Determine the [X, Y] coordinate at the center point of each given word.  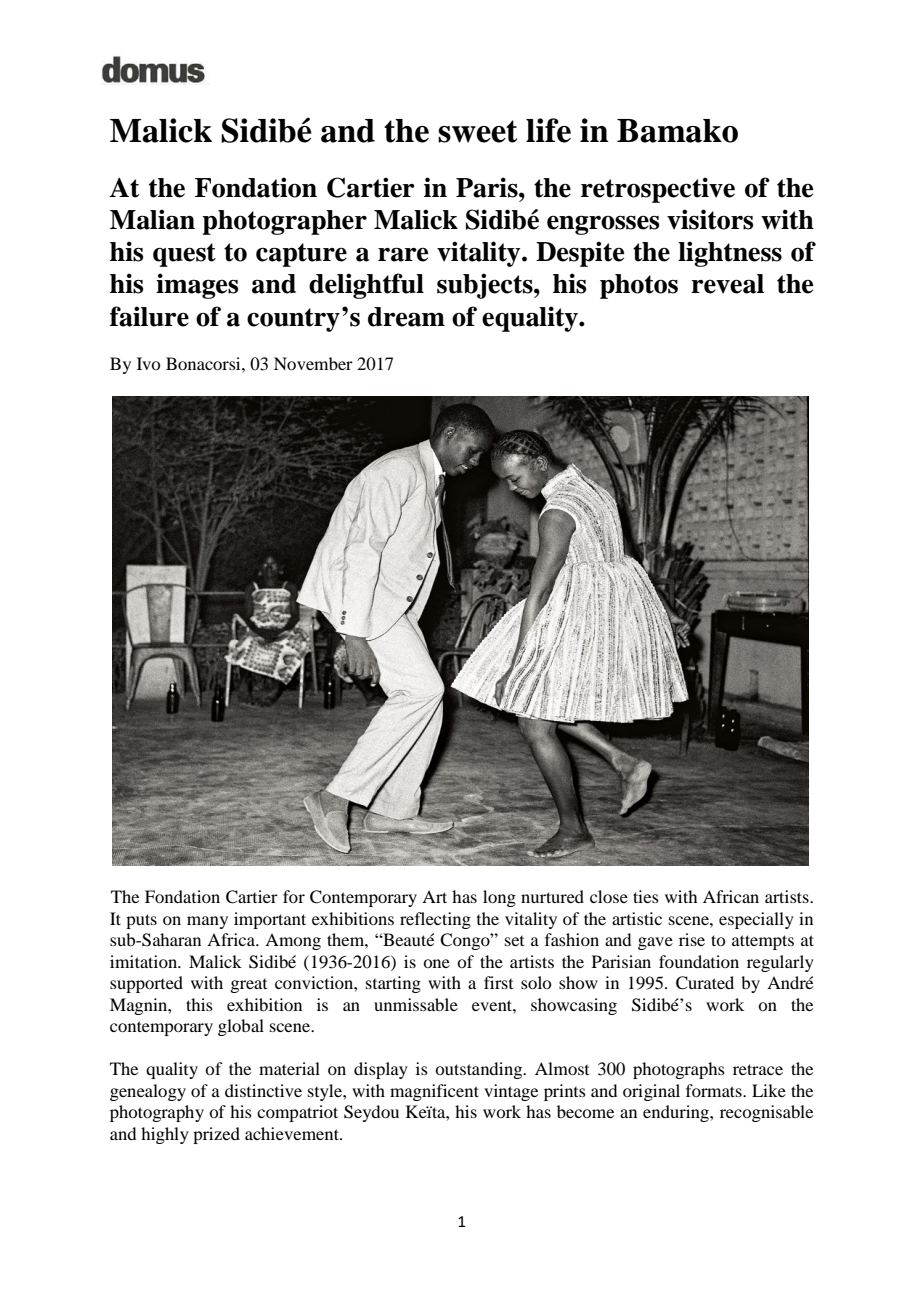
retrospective [658, 190]
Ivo [148, 363]
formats [715, 1090]
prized [216, 1135]
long [499, 898]
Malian [152, 219]
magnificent [434, 1092]
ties [646, 896]
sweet [477, 131]
